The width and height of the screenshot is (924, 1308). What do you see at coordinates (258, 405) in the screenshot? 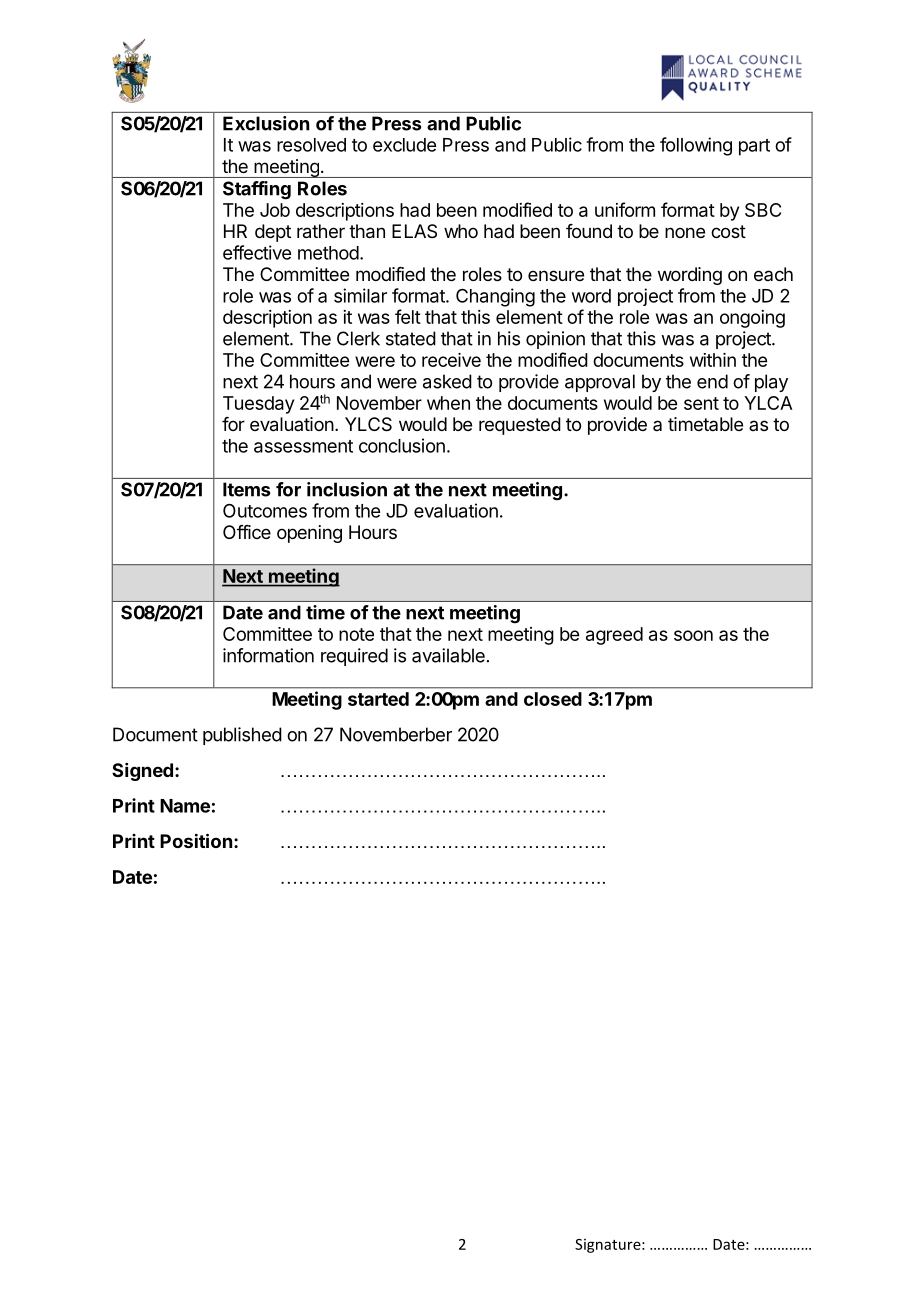
I see `Tuesday` at bounding box center [258, 405].
